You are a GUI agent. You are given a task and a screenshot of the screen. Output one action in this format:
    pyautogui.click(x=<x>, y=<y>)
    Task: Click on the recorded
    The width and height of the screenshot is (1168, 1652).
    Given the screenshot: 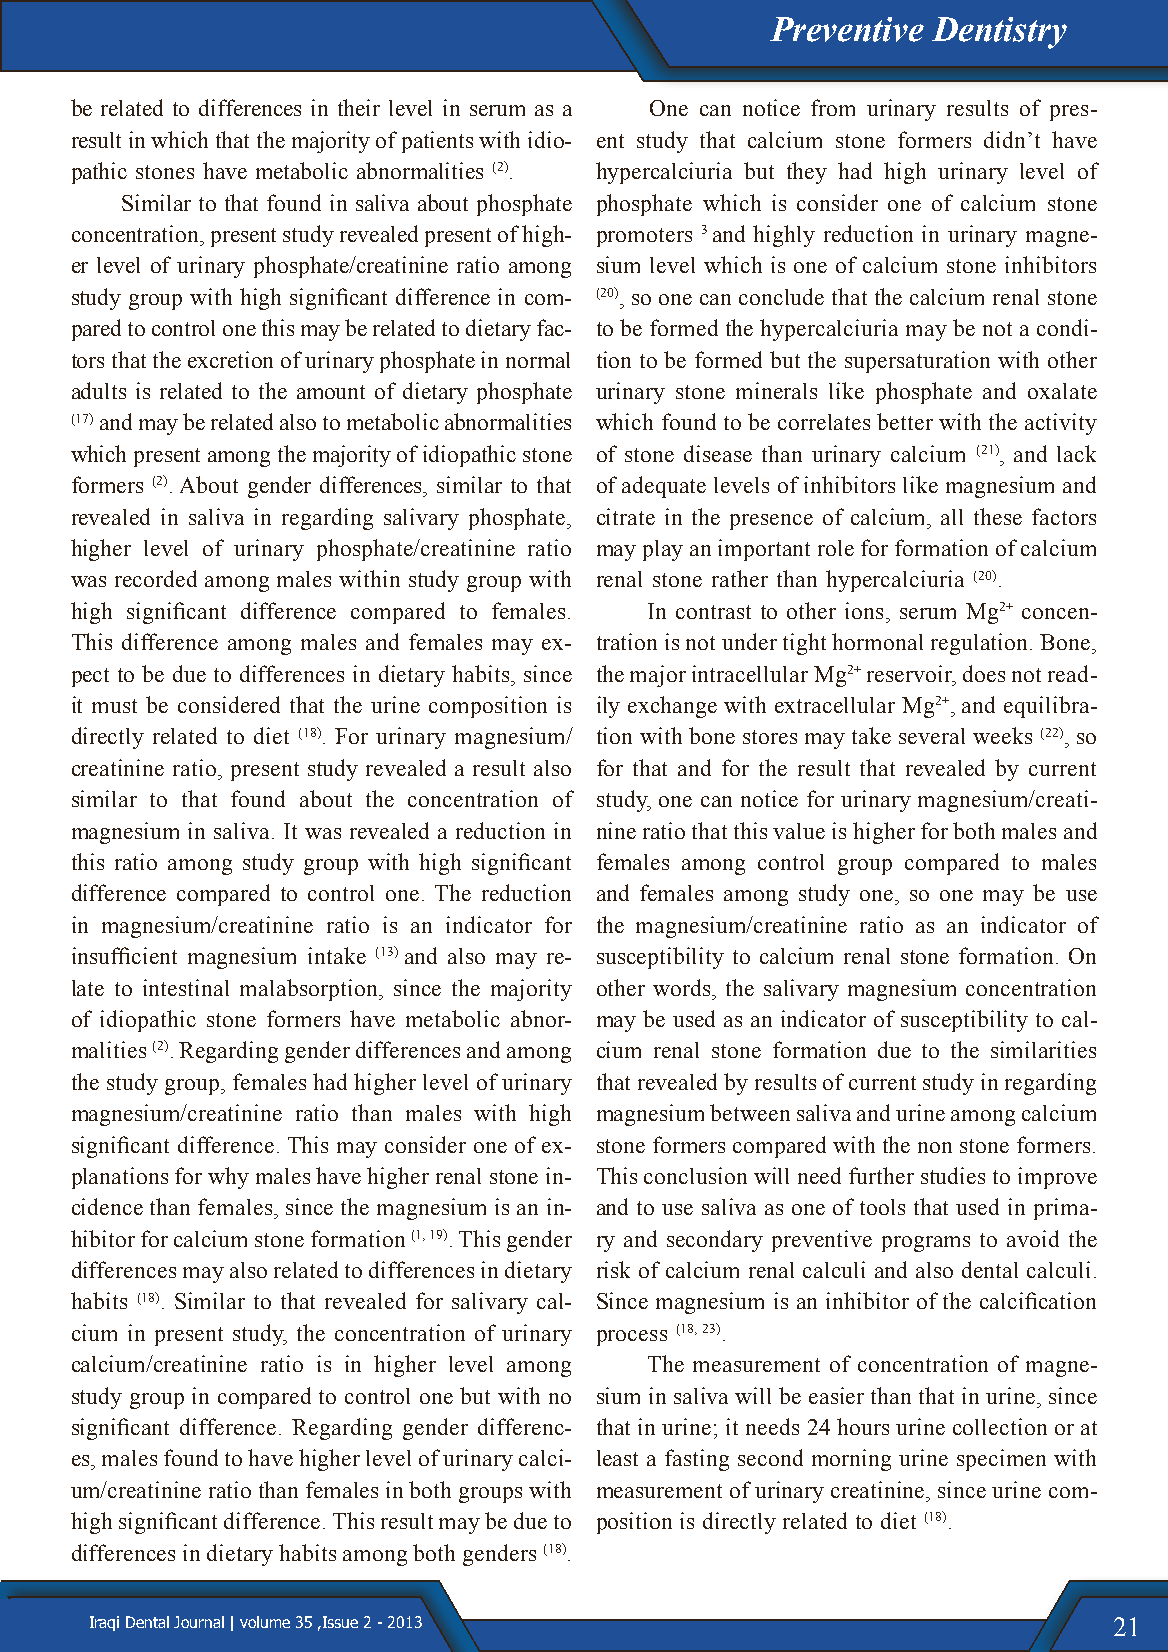 What is the action you would take?
    pyautogui.click(x=156, y=578)
